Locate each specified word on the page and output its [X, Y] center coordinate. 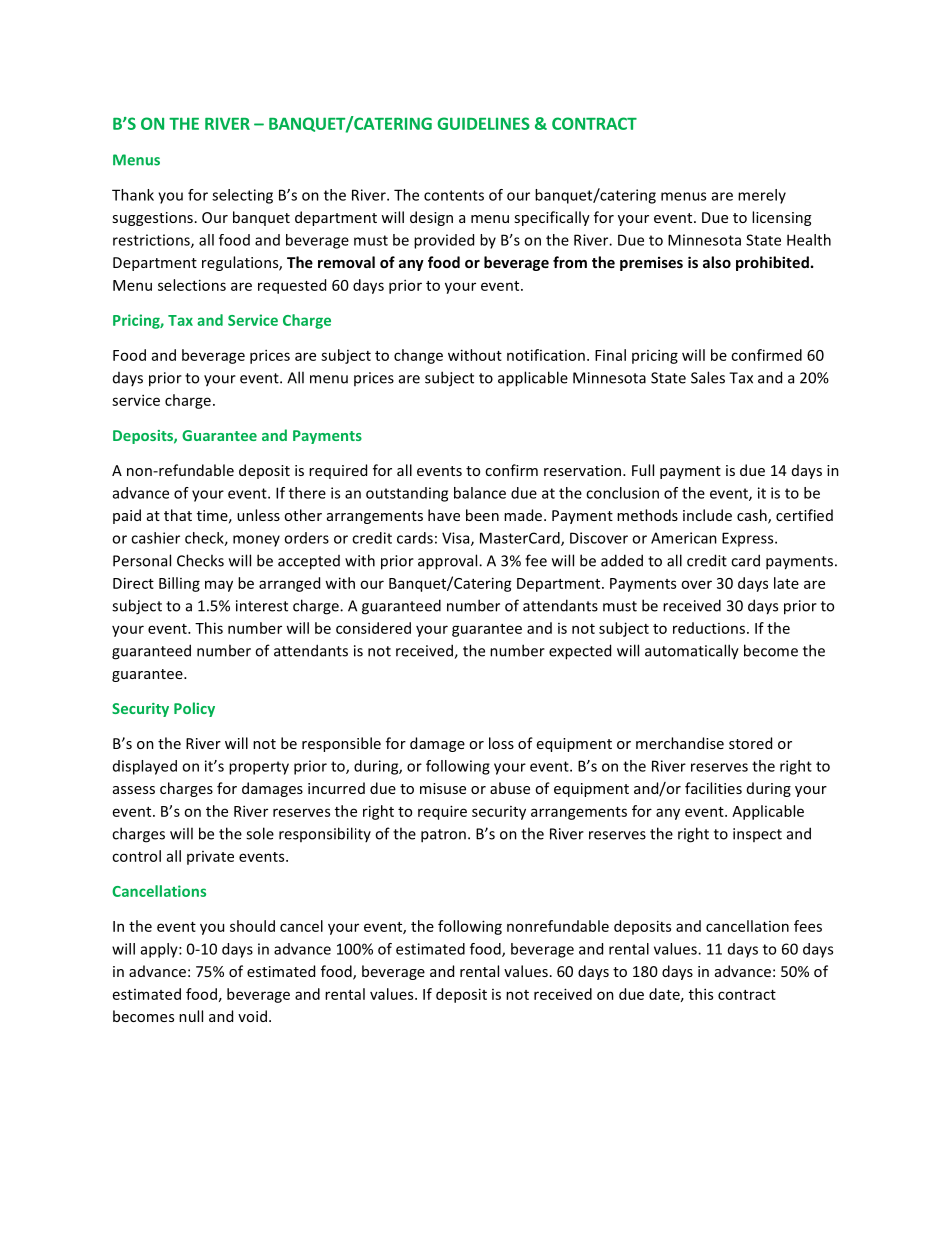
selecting [242, 196]
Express [749, 539]
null [191, 1016]
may [219, 586]
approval [449, 562]
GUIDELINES [483, 123]
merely [762, 196]
